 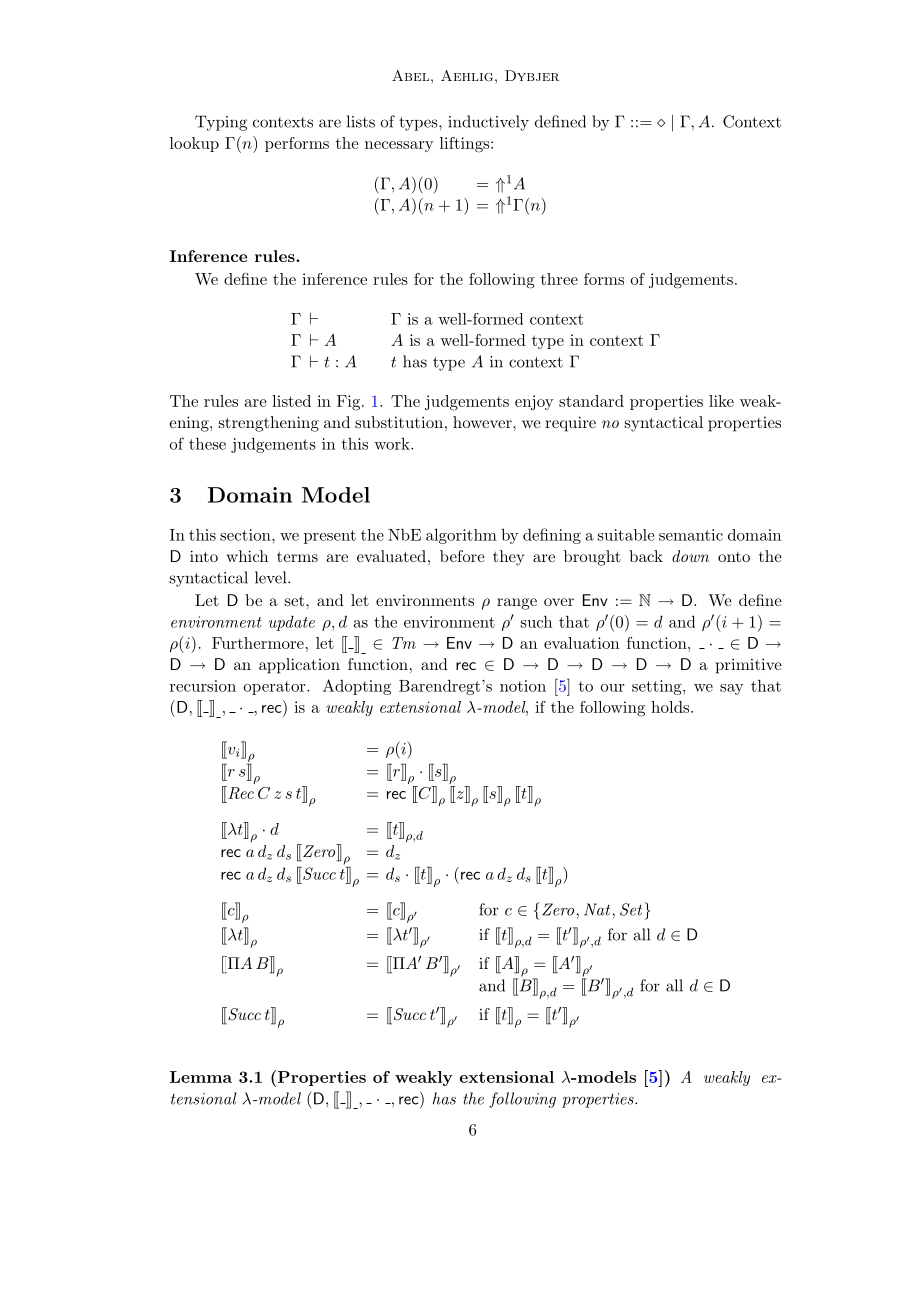 I want to click on Lemma, so click(x=201, y=1077).
